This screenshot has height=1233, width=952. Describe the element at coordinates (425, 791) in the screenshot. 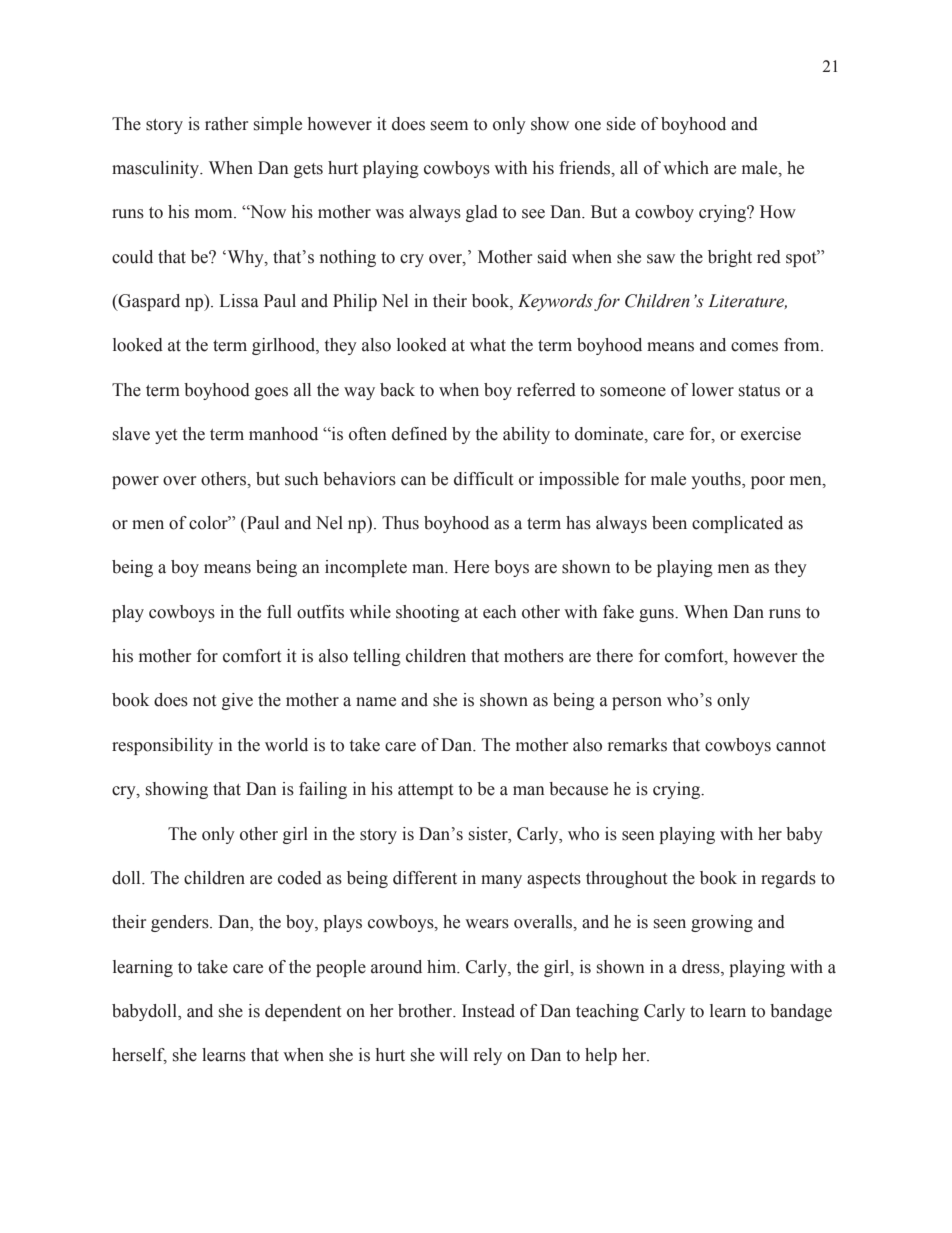

I see `attempt` at that location.
